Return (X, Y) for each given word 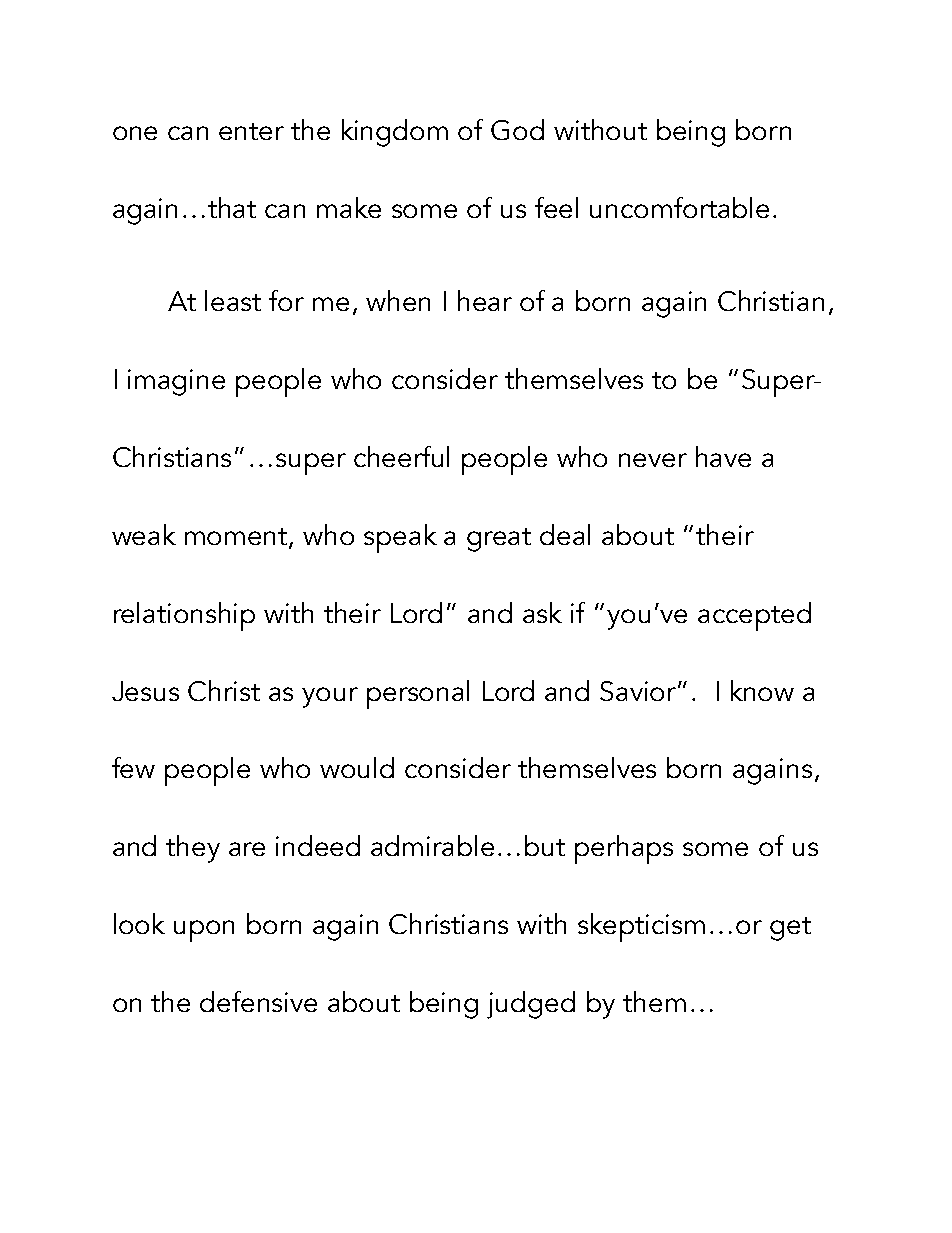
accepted (754, 616)
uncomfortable (679, 207)
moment (237, 538)
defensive (258, 1001)
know (762, 690)
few (133, 767)
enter (251, 131)
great (499, 540)
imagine (176, 382)
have (723, 456)
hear (485, 300)
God (517, 129)
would (357, 767)
